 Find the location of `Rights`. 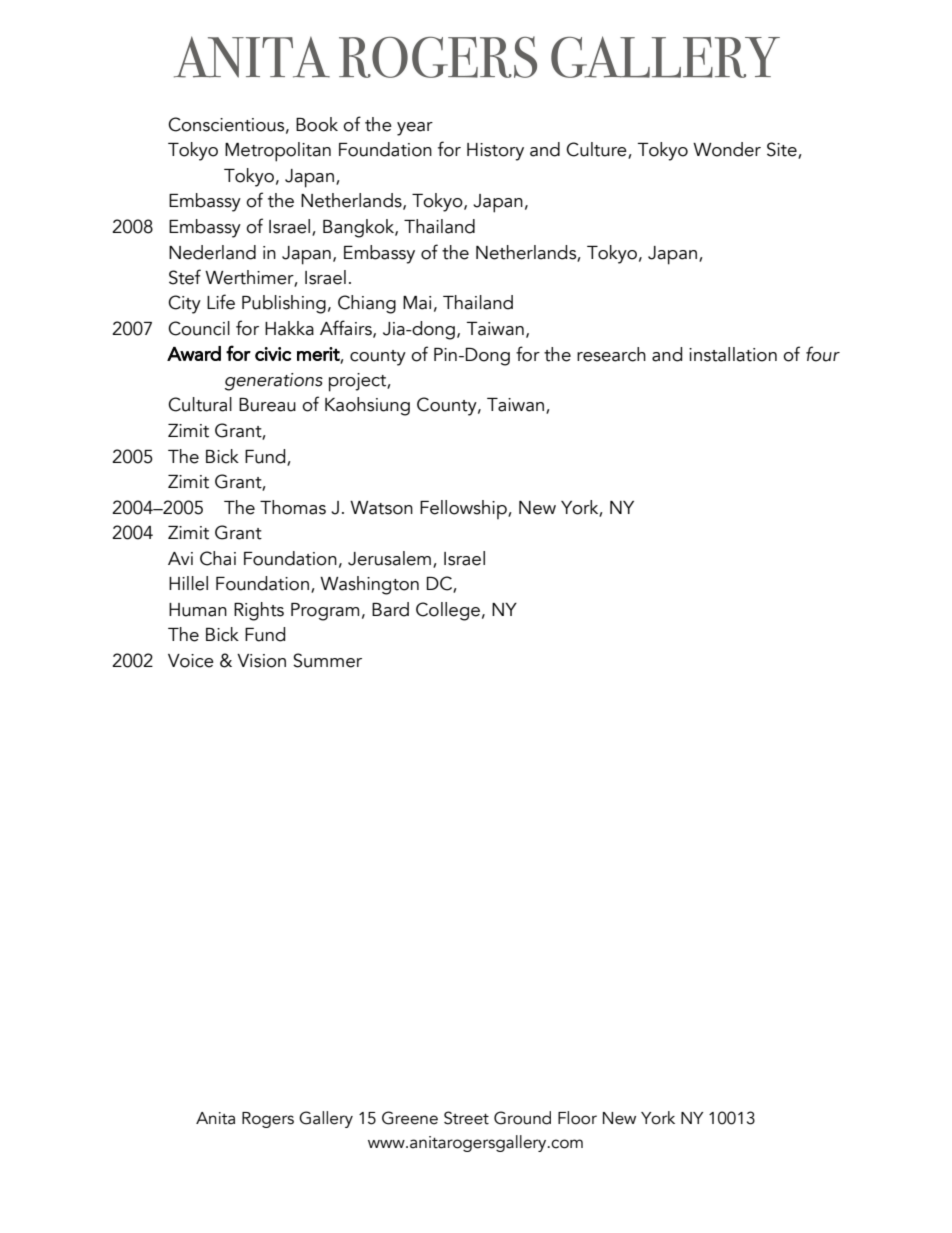

Rights is located at coordinates (259, 611).
